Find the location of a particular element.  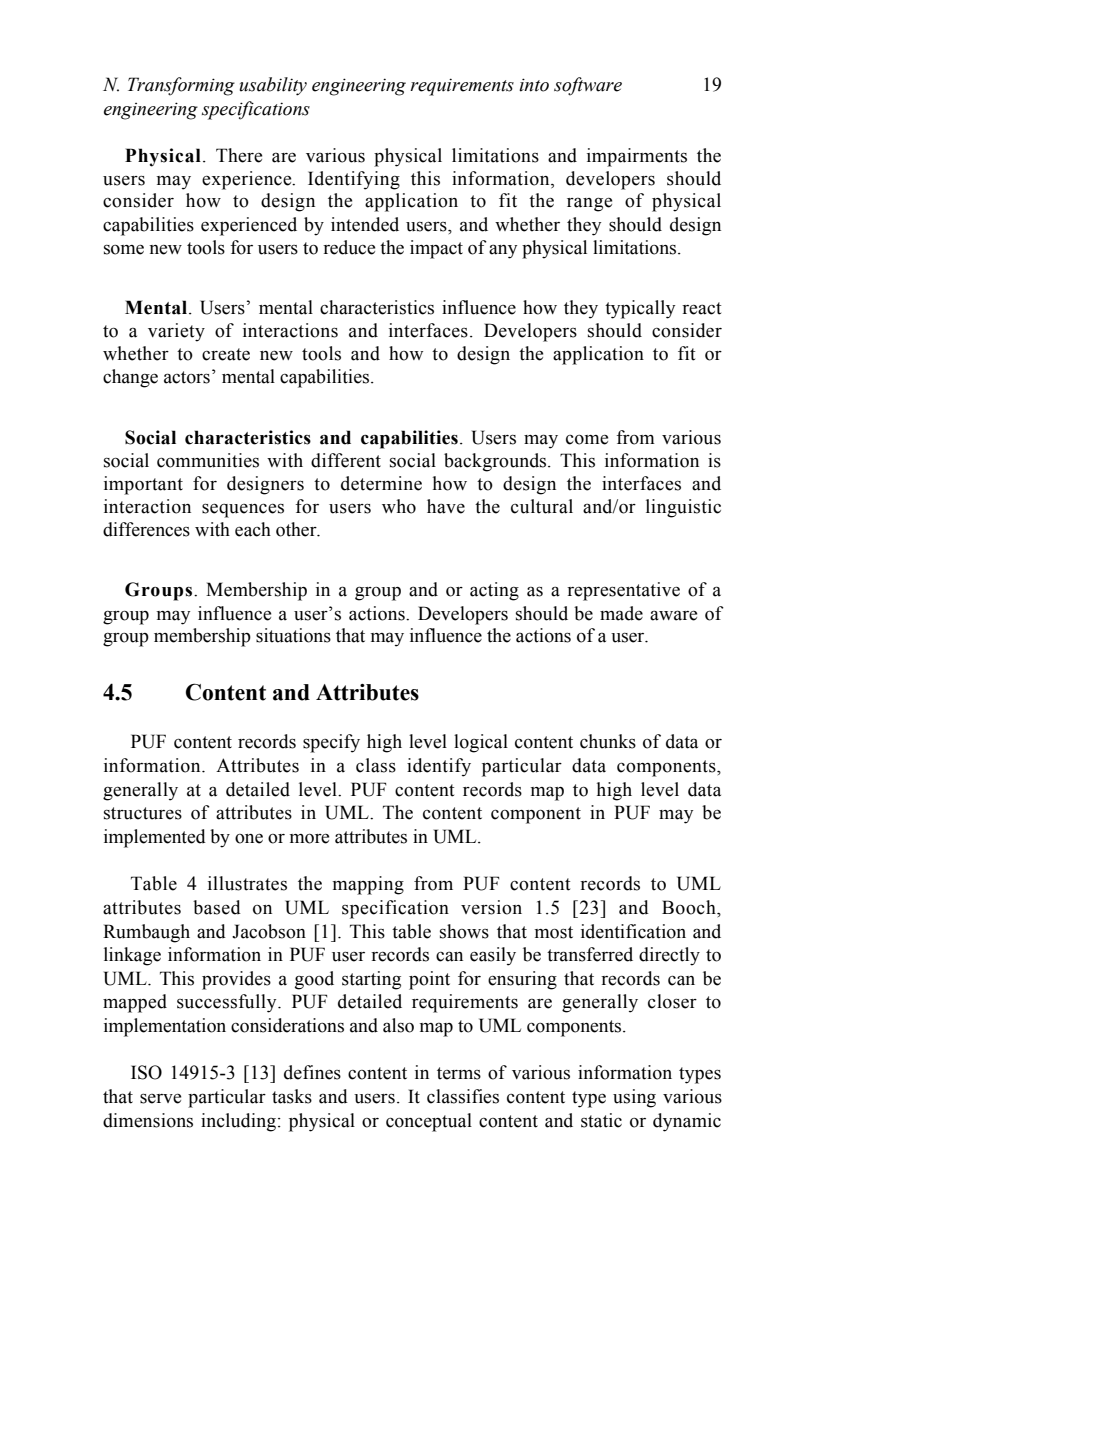

impairments is located at coordinates (637, 157).
